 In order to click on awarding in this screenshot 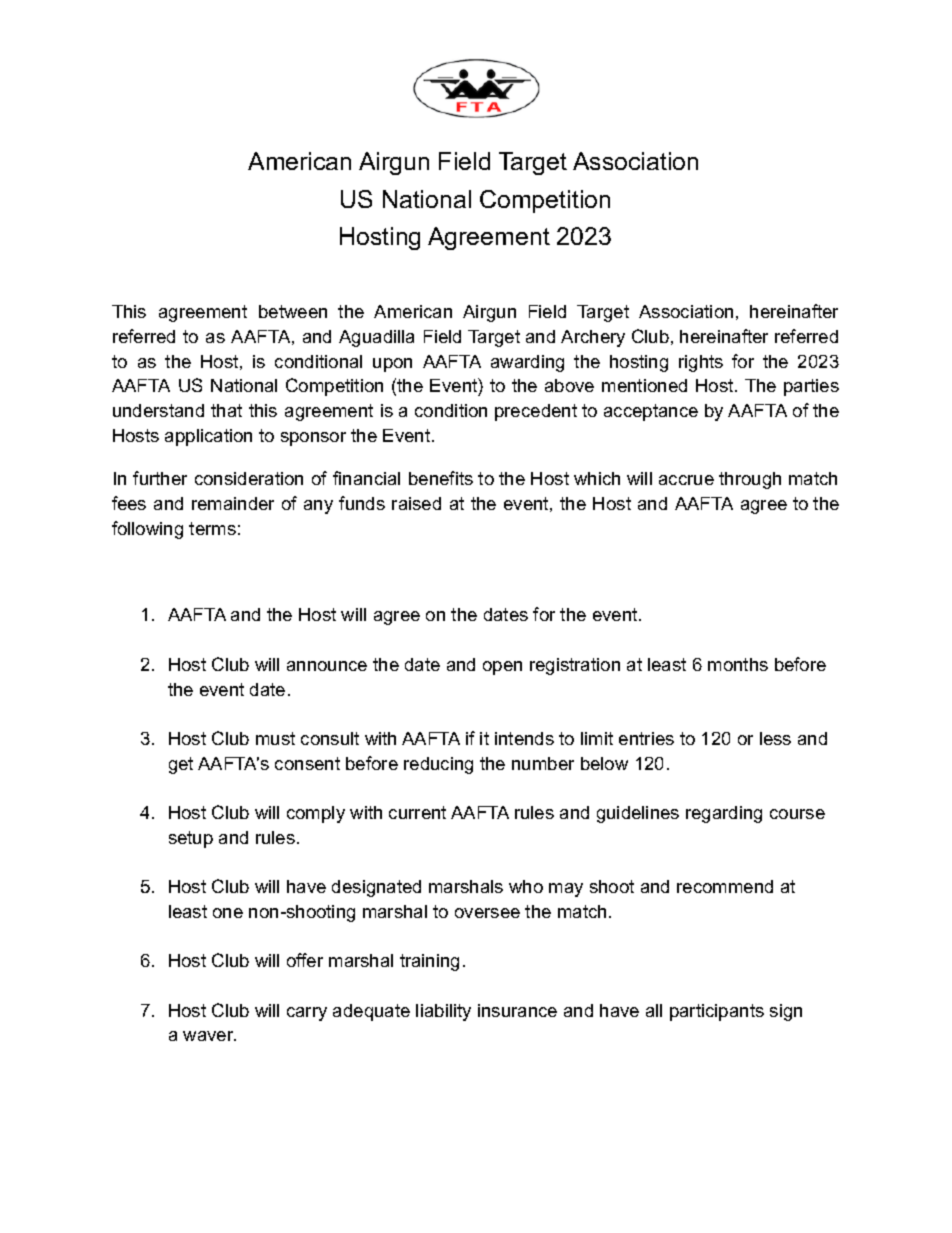, I will do `click(527, 363)`.
